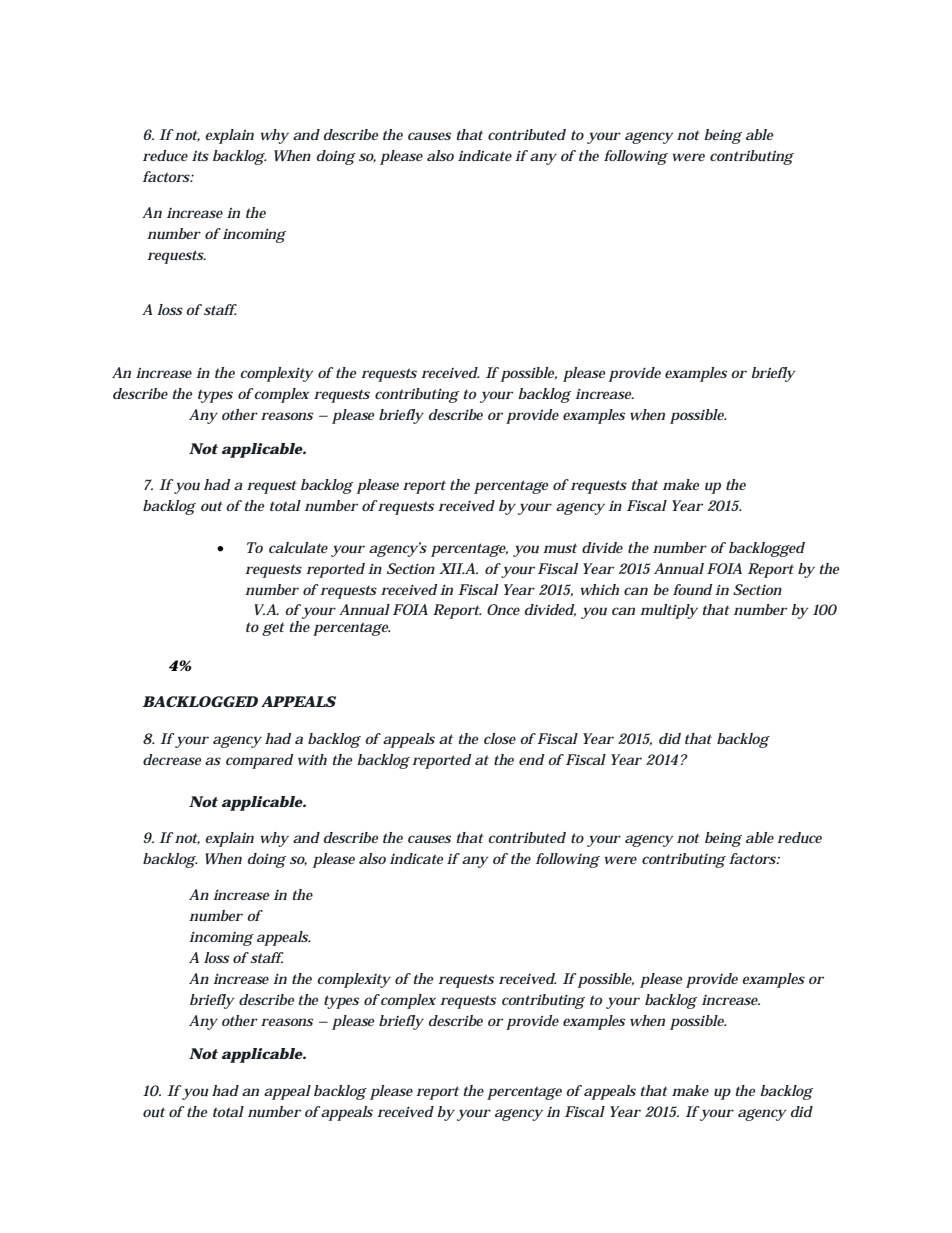 Image resolution: width=952 pixels, height=1233 pixels. I want to click on found, so click(693, 589).
